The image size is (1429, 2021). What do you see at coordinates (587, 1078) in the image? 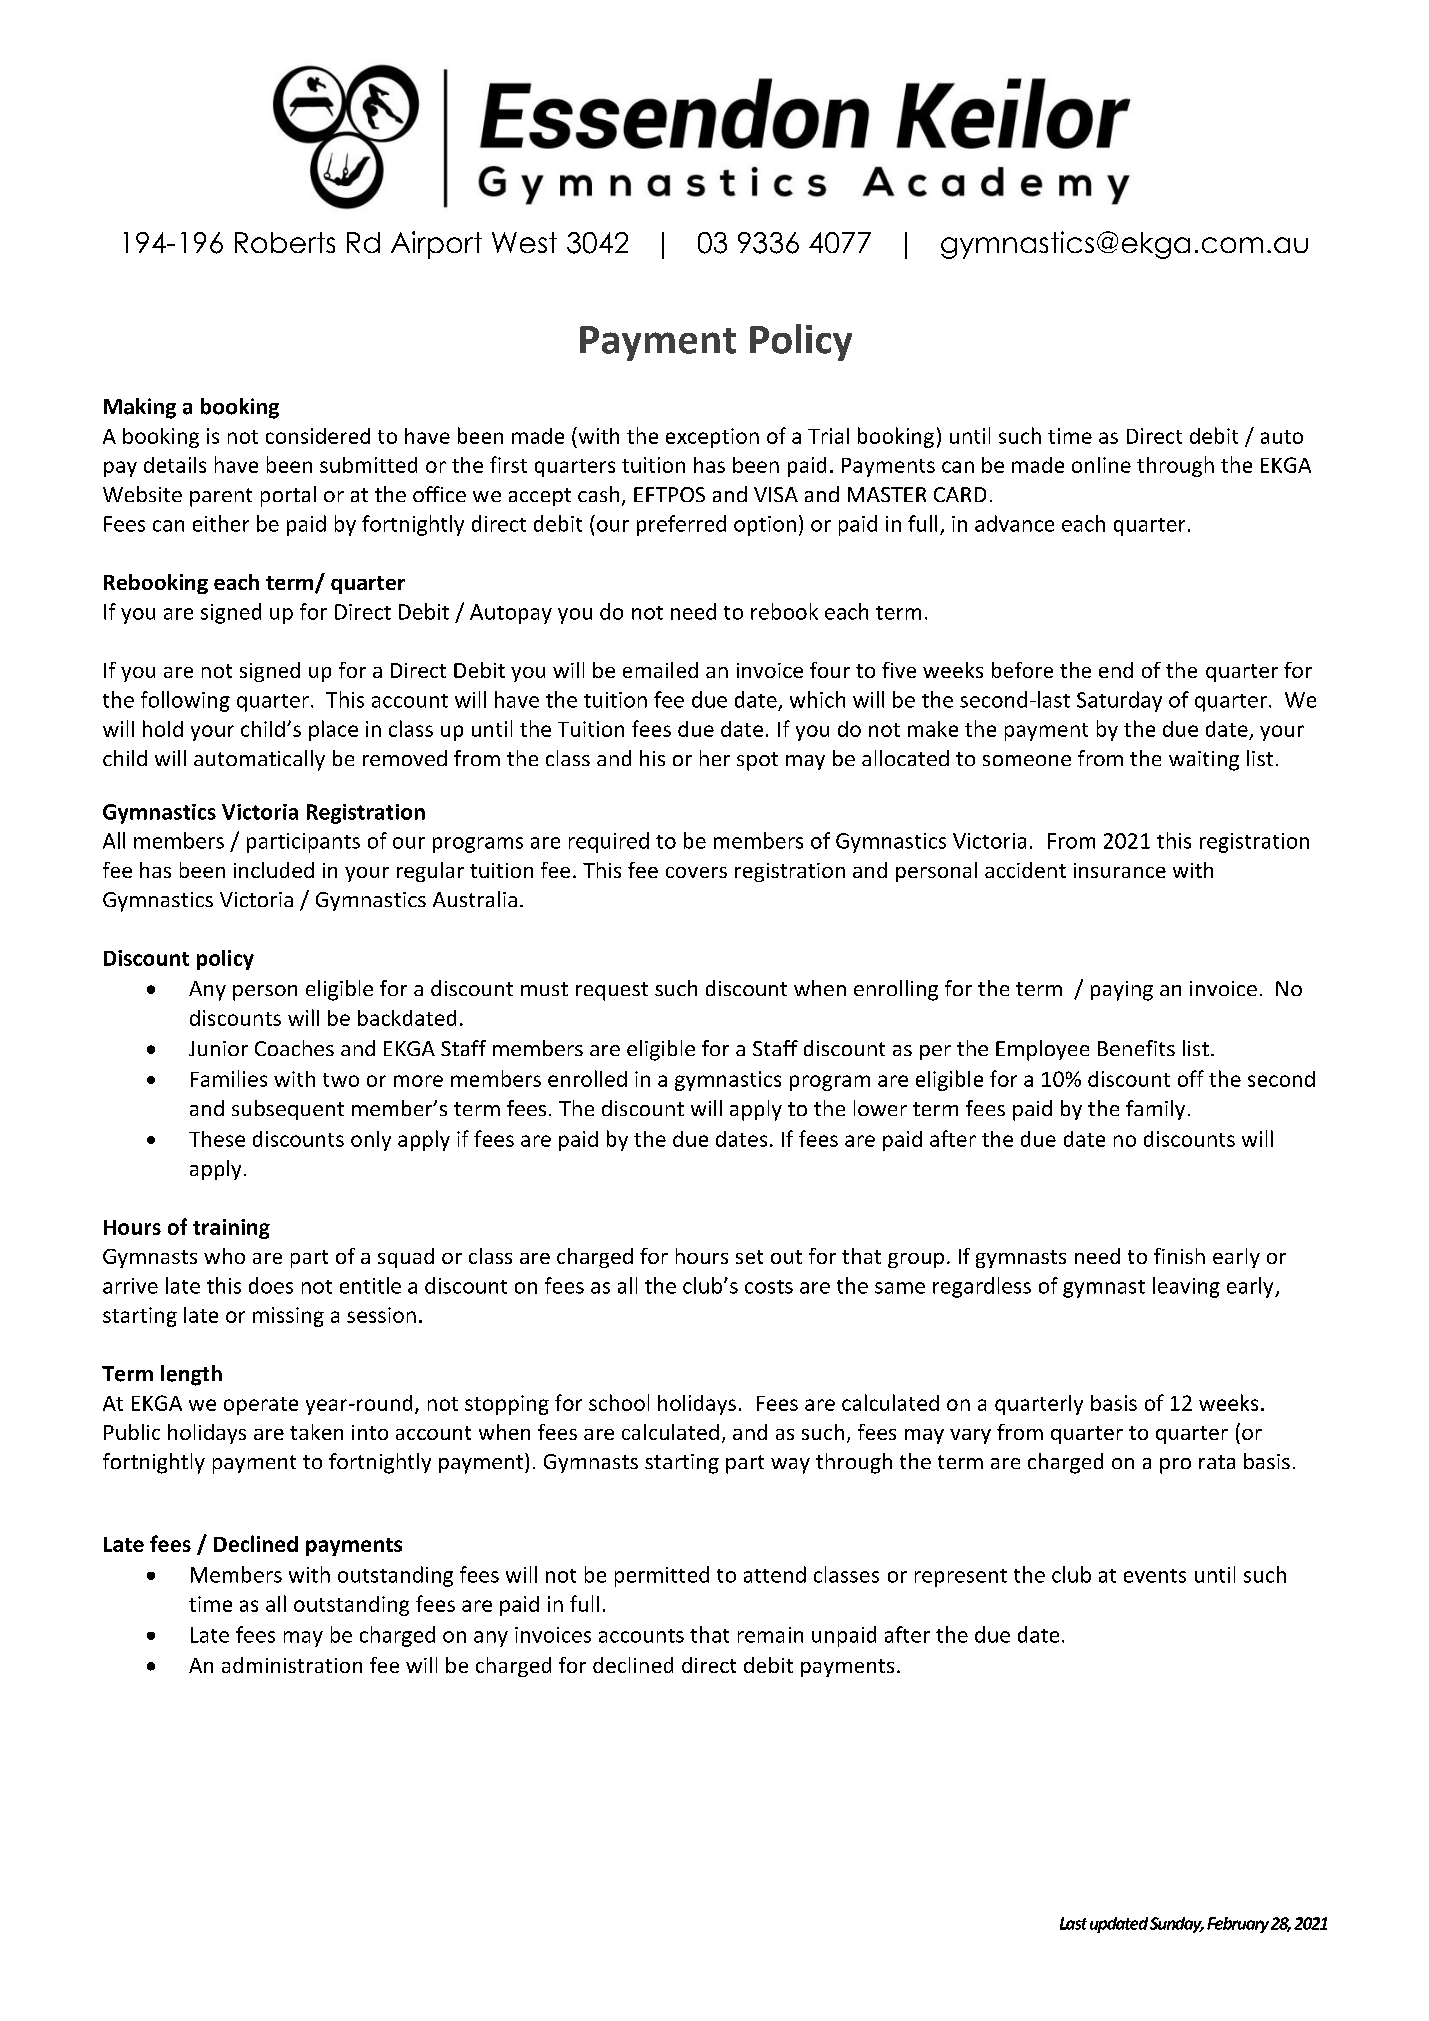
I see `enrolled` at bounding box center [587, 1078].
